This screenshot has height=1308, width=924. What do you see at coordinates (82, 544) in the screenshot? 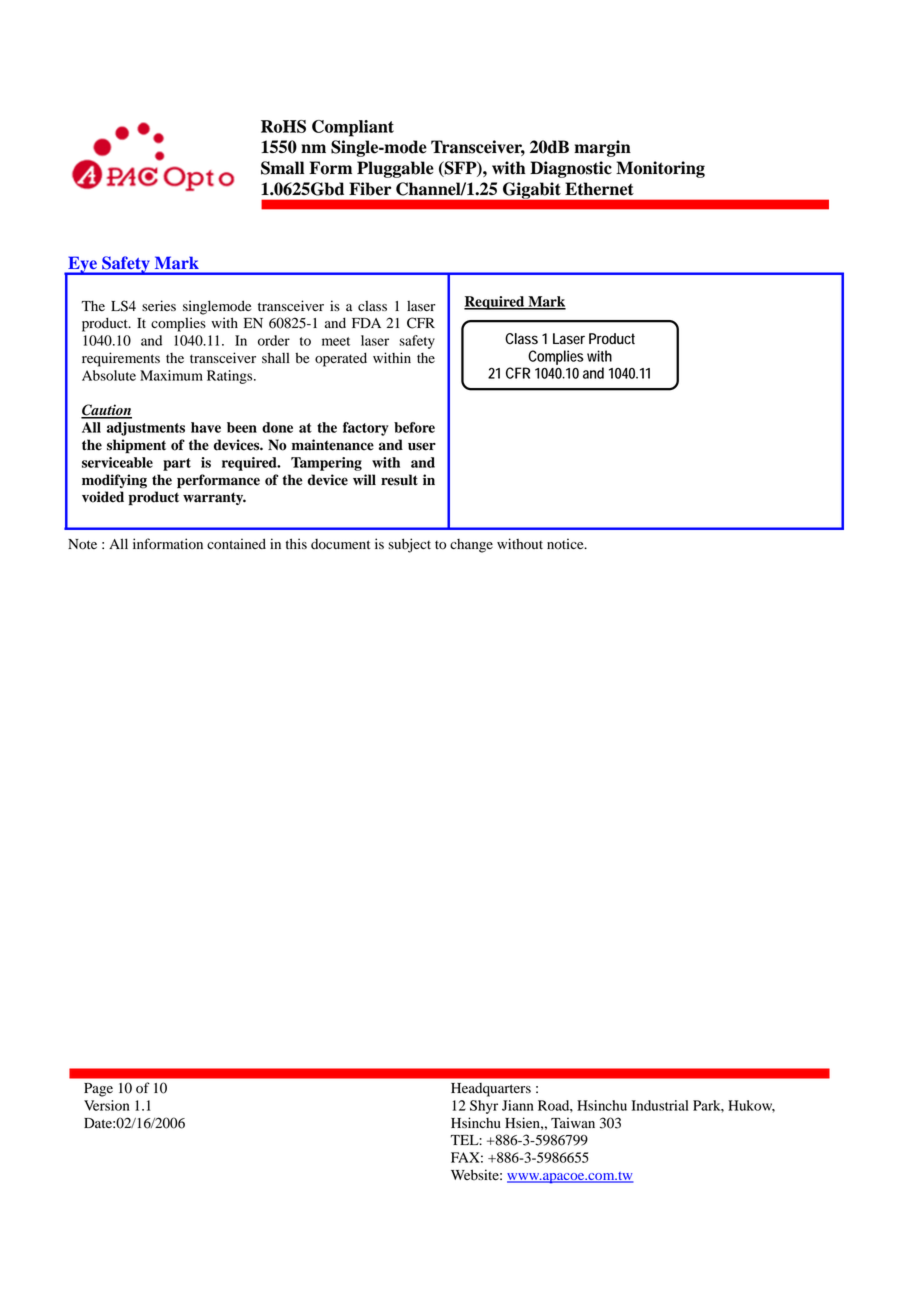
I see `Note` at bounding box center [82, 544].
